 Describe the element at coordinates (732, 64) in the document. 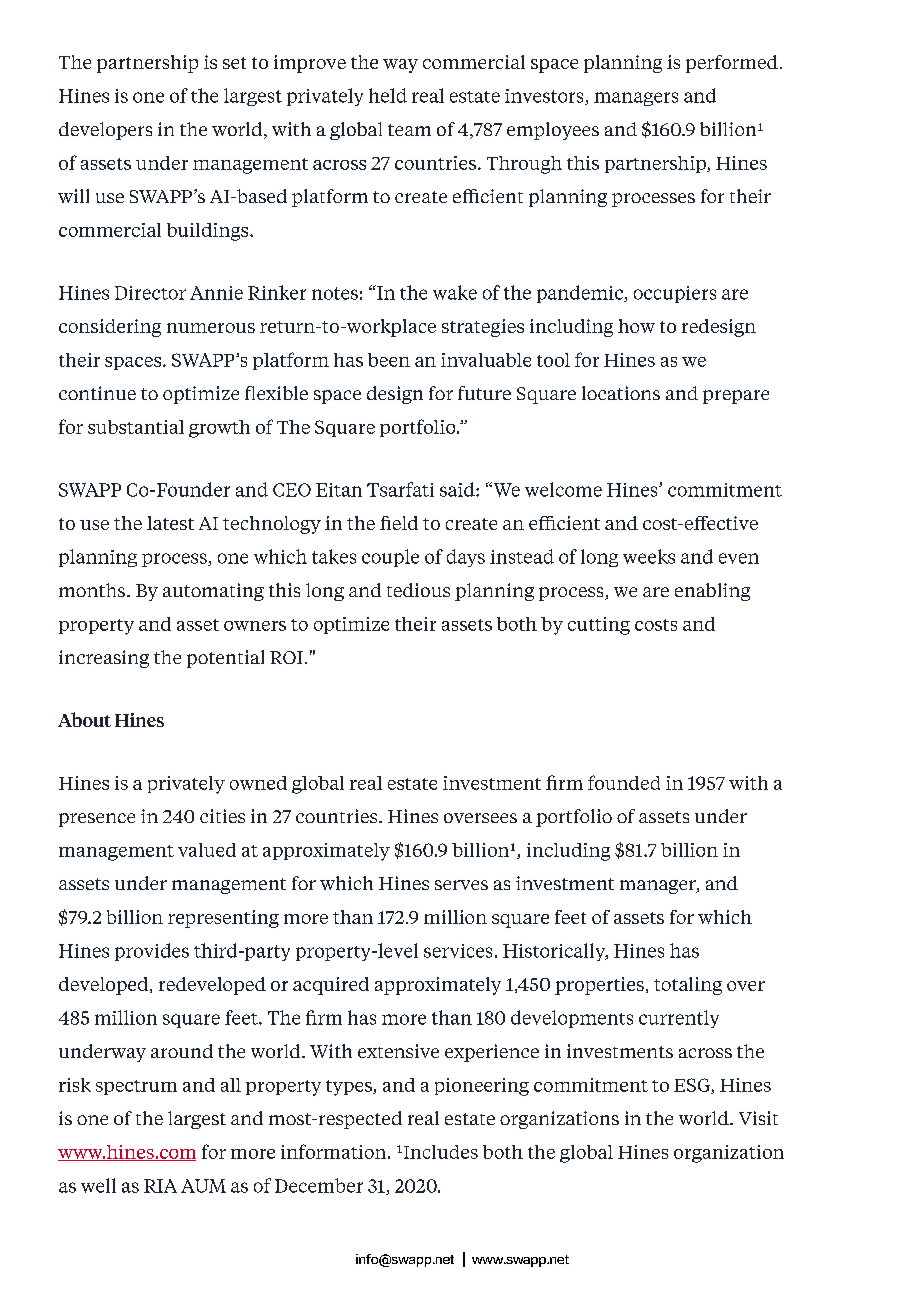

I see `performed` at that location.
